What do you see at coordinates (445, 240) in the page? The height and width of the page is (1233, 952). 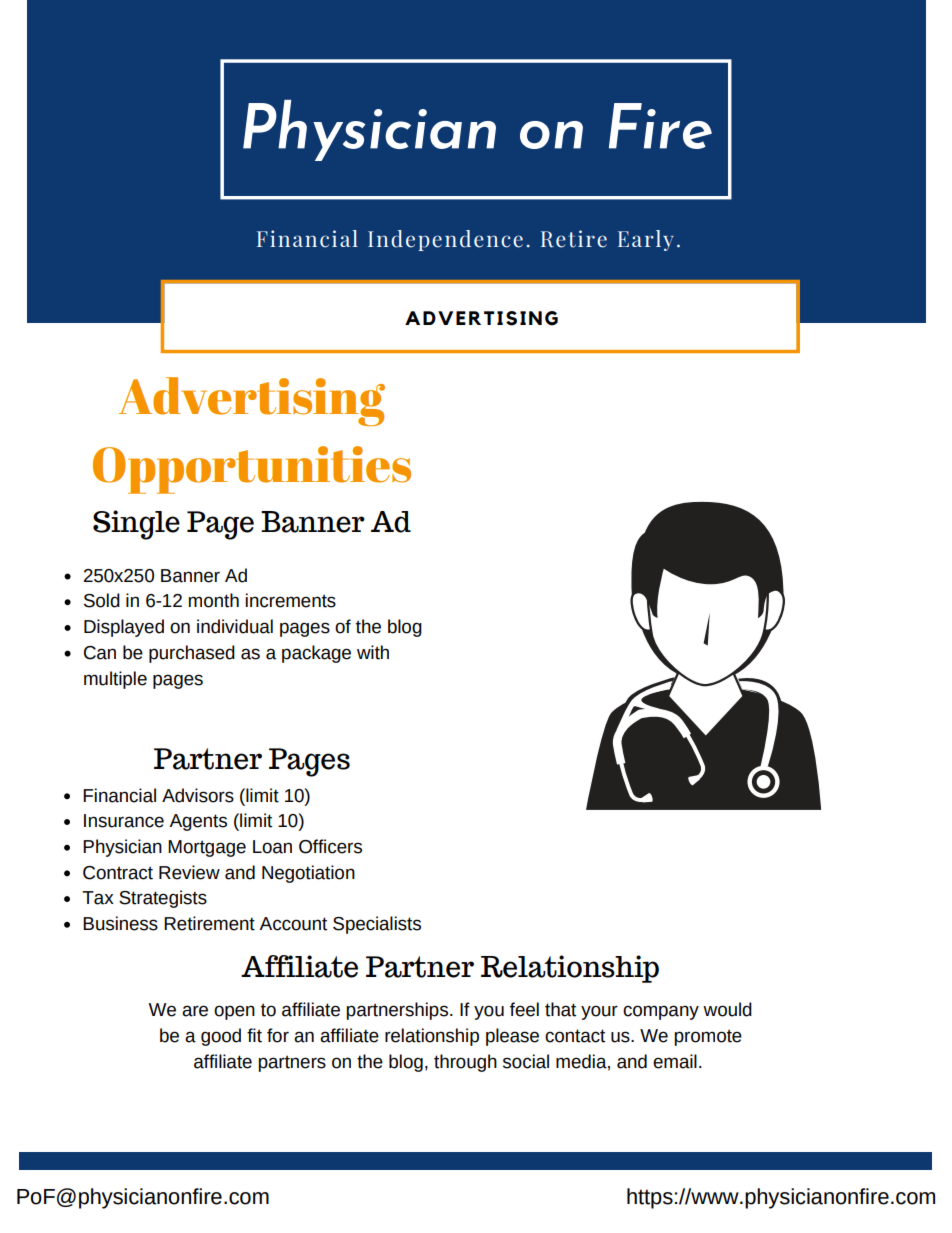 I see `Independence` at bounding box center [445, 240].
